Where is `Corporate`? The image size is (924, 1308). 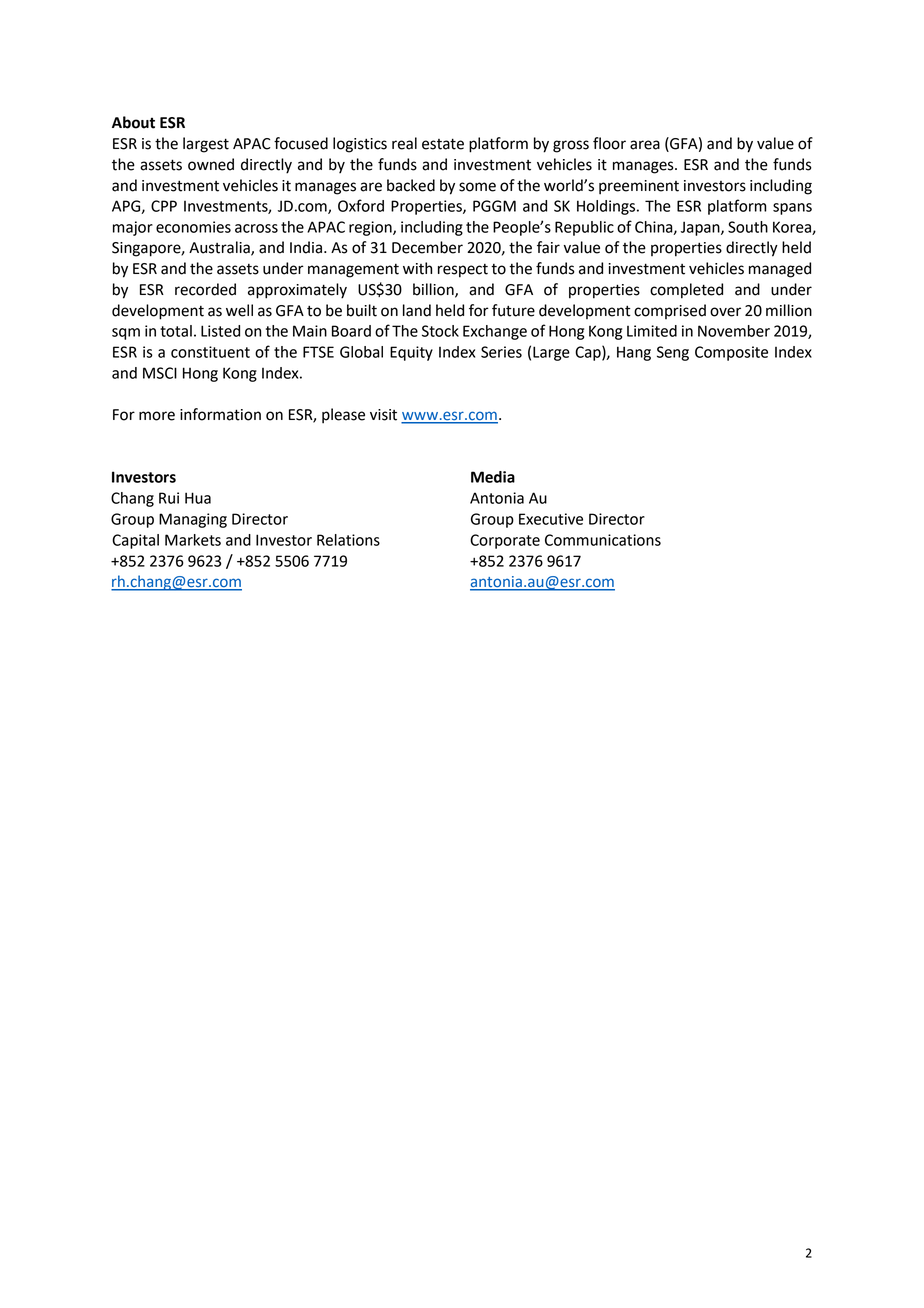 Corporate is located at coordinates (505, 541).
